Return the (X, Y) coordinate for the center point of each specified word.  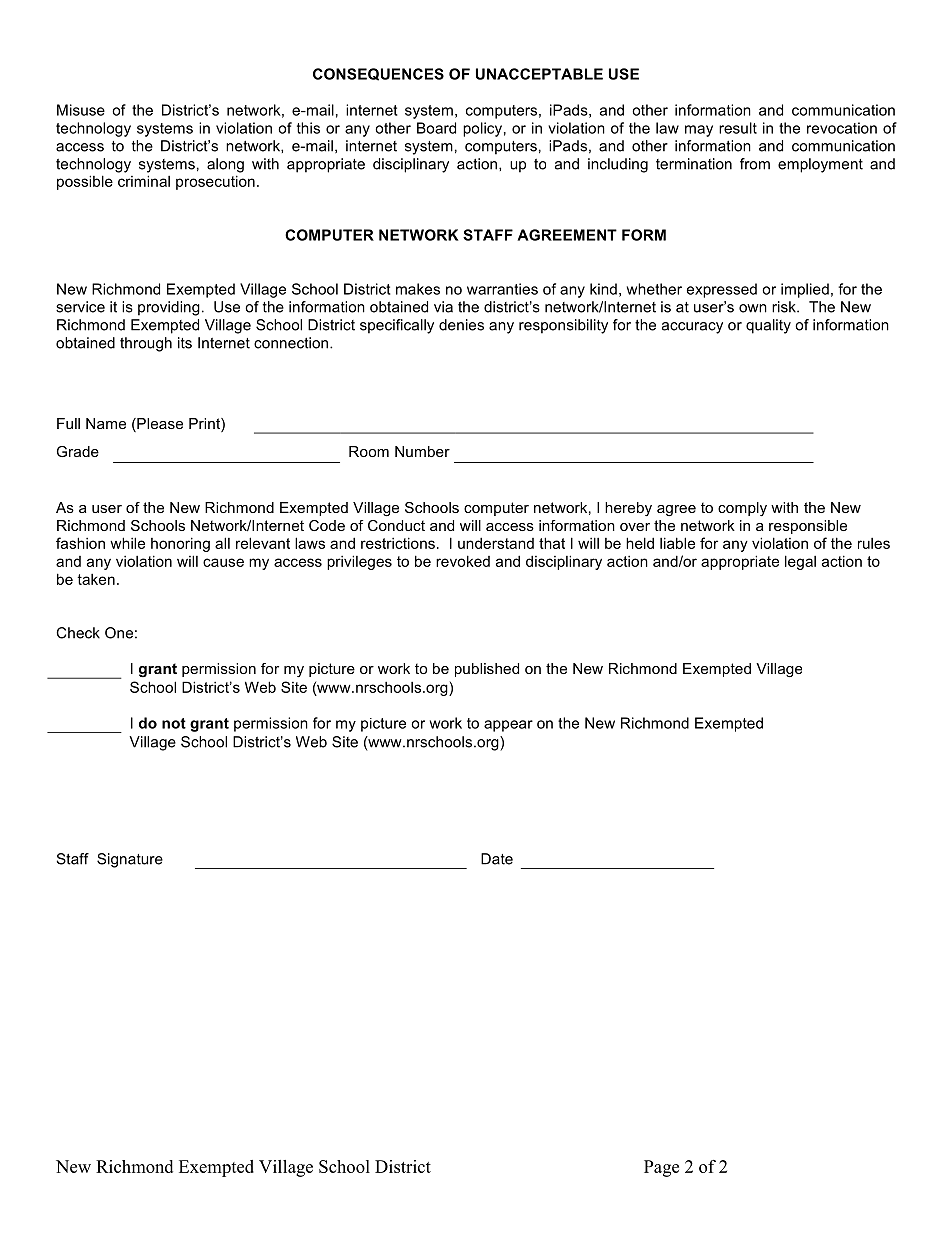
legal (800, 562)
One (119, 633)
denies (461, 325)
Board (436, 128)
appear (508, 726)
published (487, 670)
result (738, 128)
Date (497, 859)
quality (768, 326)
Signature (130, 860)
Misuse (81, 110)
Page (661, 1168)
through (146, 344)
